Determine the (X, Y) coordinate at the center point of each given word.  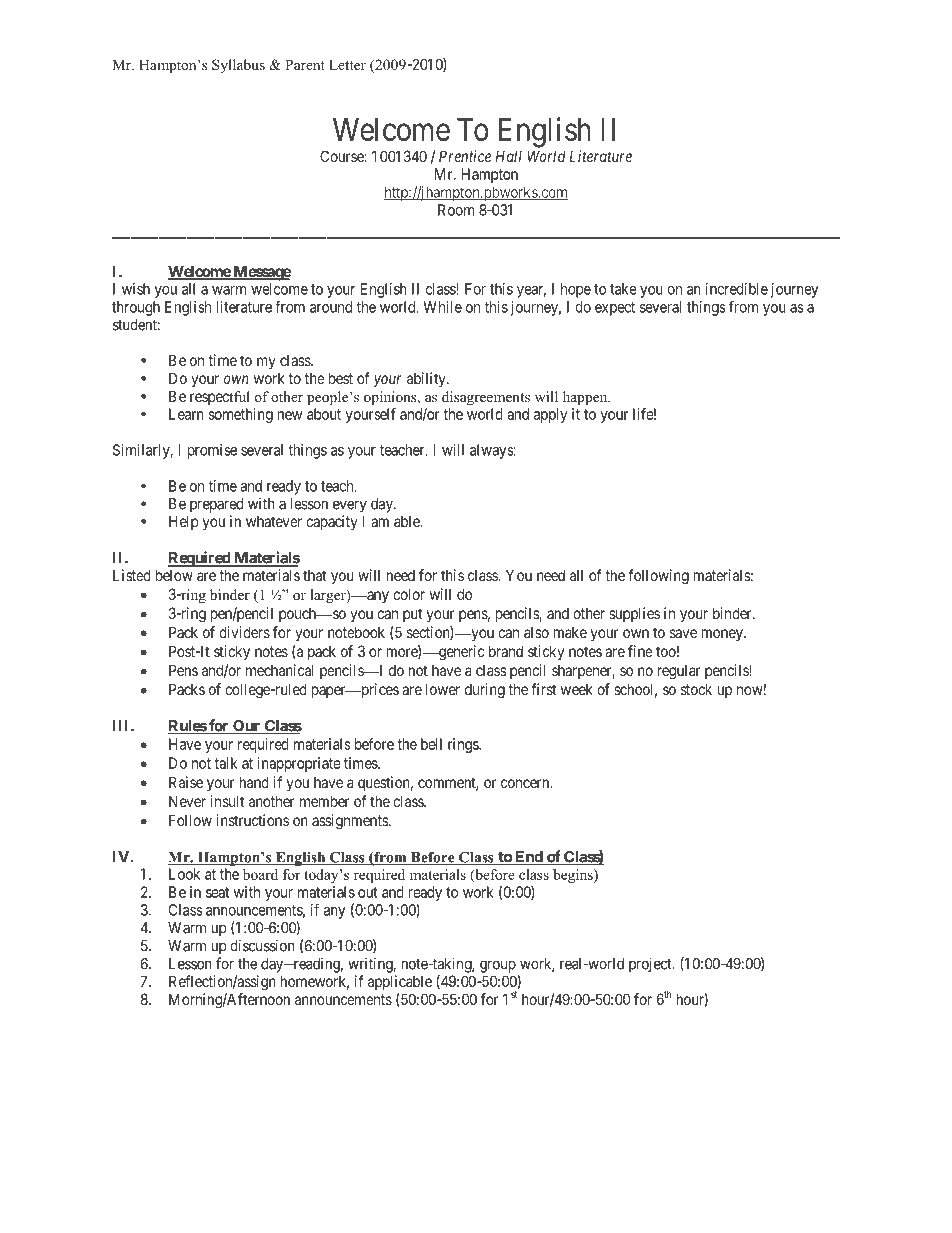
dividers (244, 632)
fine (640, 651)
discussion (262, 945)
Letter (347, 64)
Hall (509, 156)
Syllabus (238, 66)
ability (427, 379)
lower (443, 689)
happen (586, 398)
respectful (220, 398)
